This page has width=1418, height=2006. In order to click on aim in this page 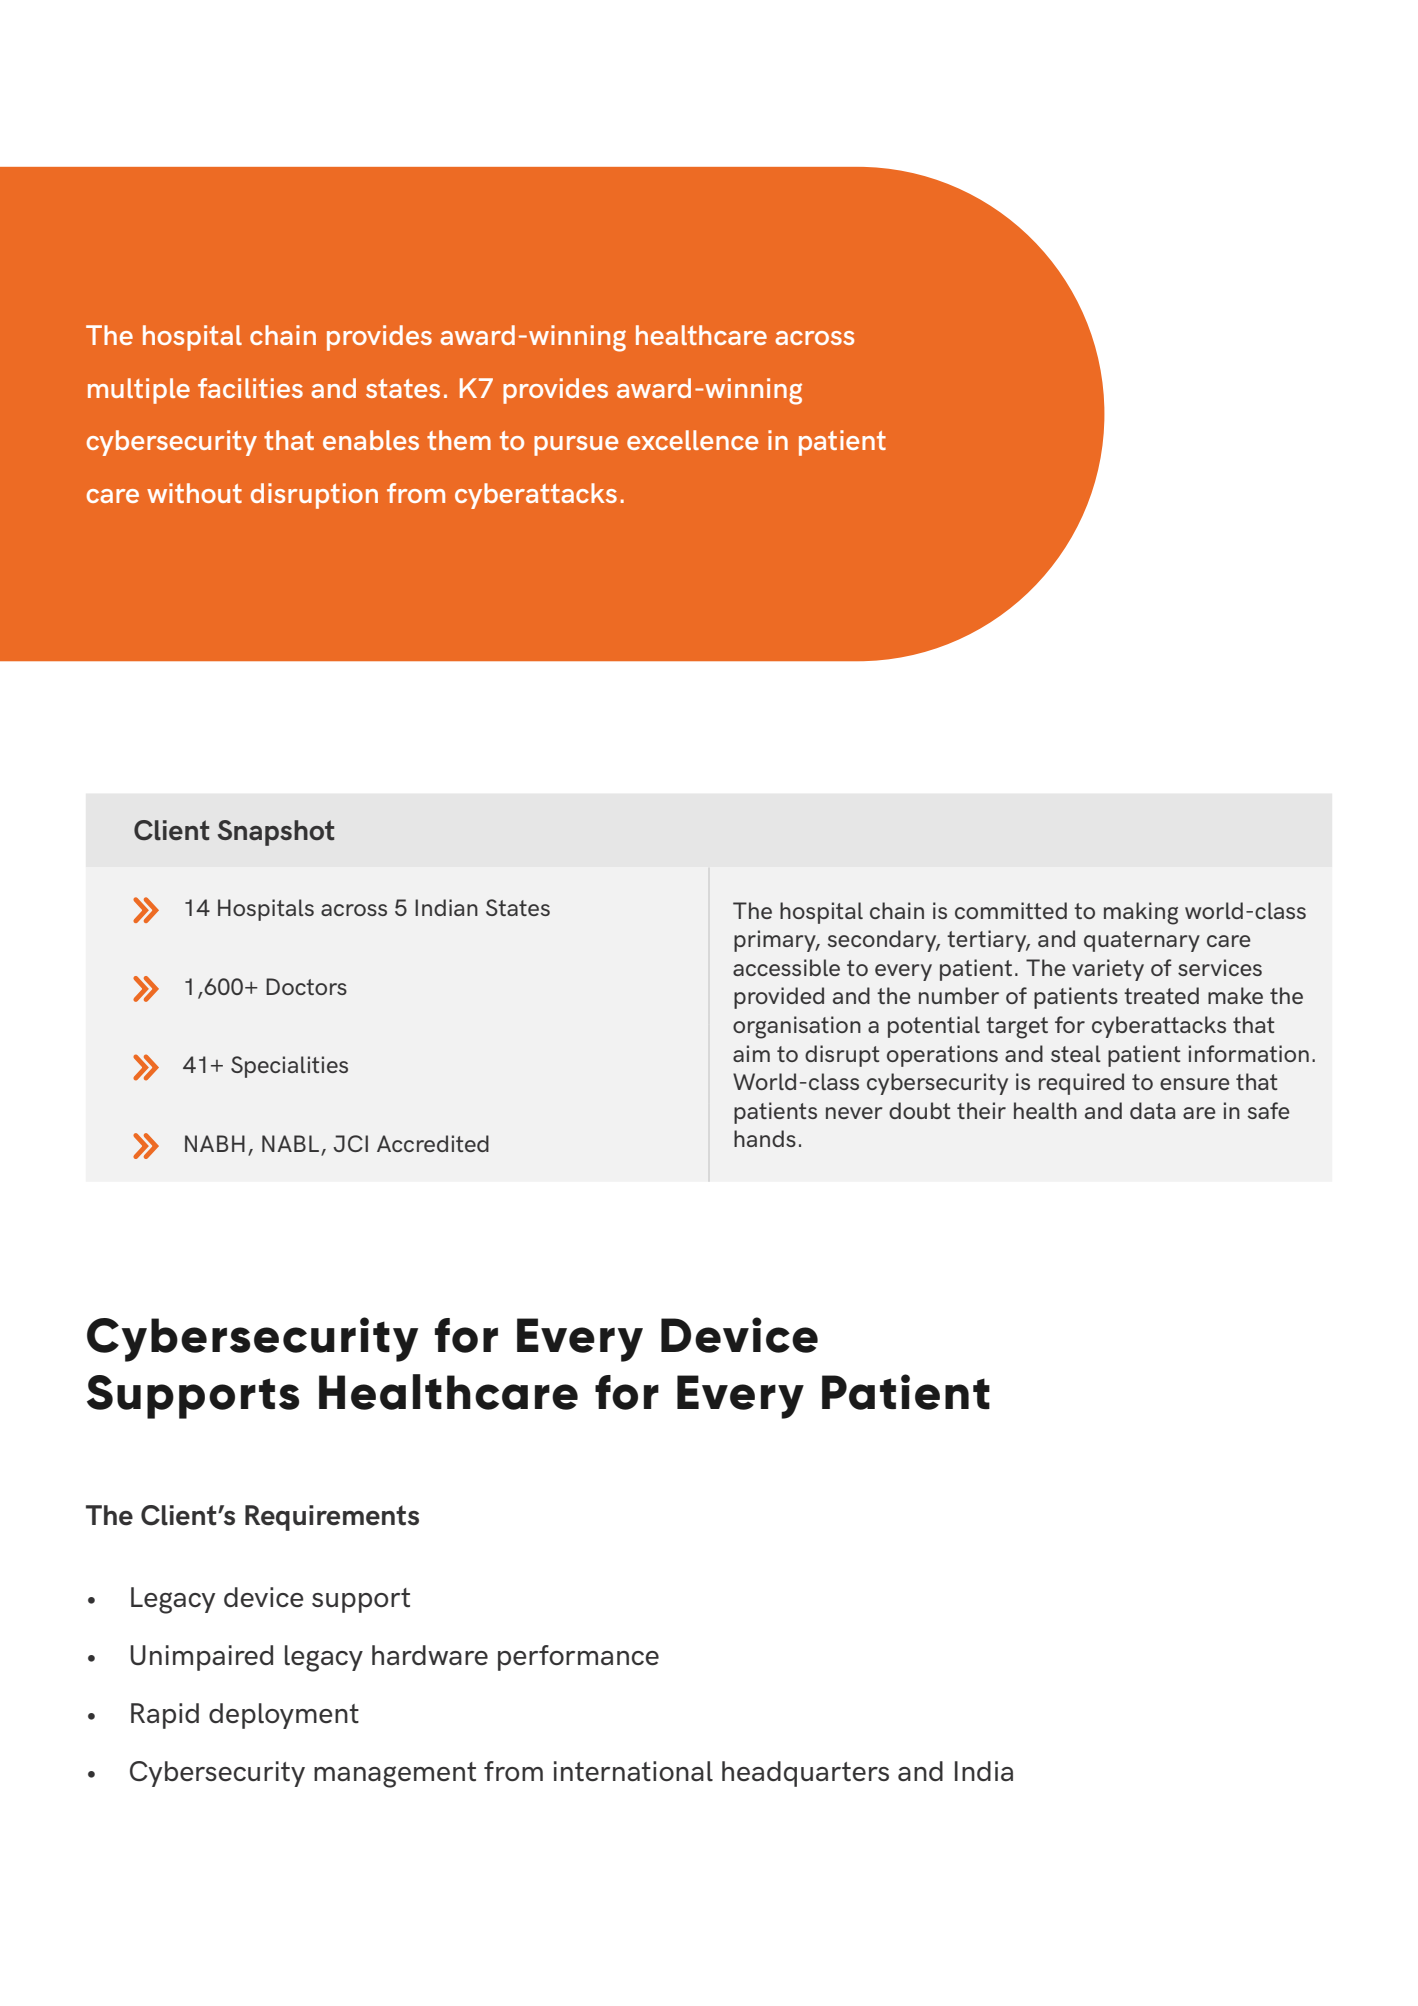, I will do `click(751, 1053)`.
